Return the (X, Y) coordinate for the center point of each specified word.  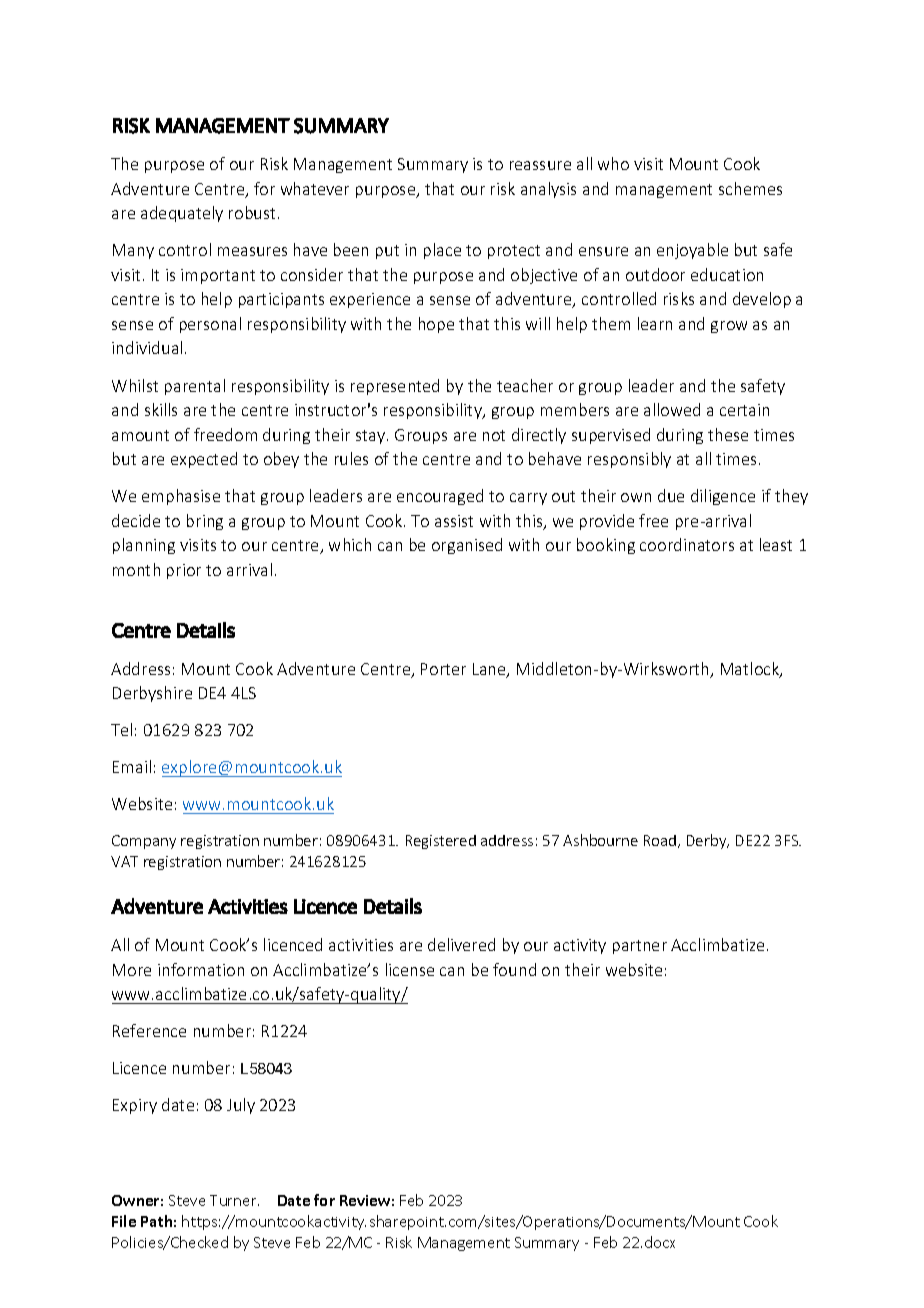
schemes (750, 188)
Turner (234, 1200)
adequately (182, 214)
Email (132, 766)
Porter (443, 669)
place (442, 251)
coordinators (687, 544)
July (241, 1106)
